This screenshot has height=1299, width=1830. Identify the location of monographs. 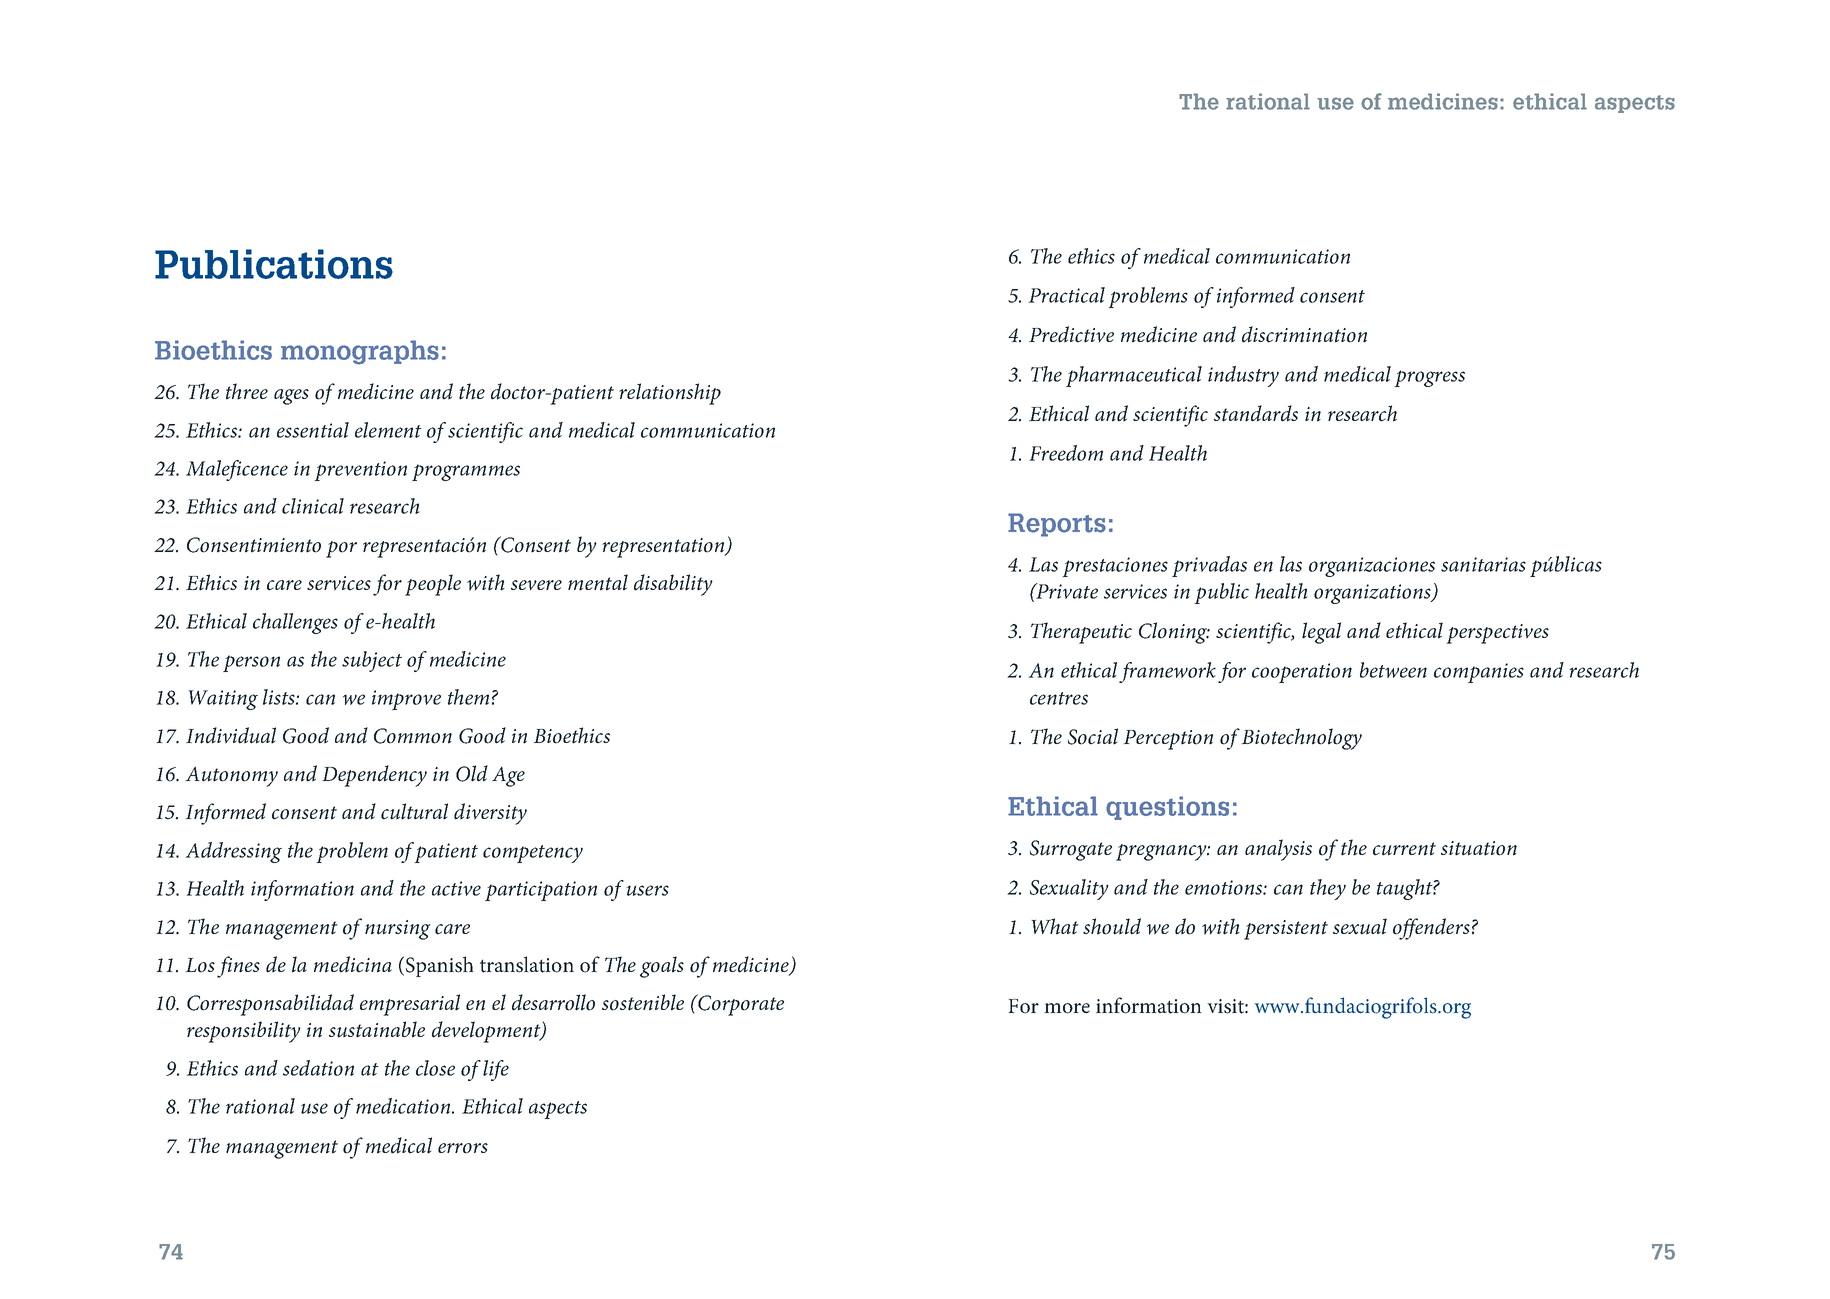
(360, 352).
